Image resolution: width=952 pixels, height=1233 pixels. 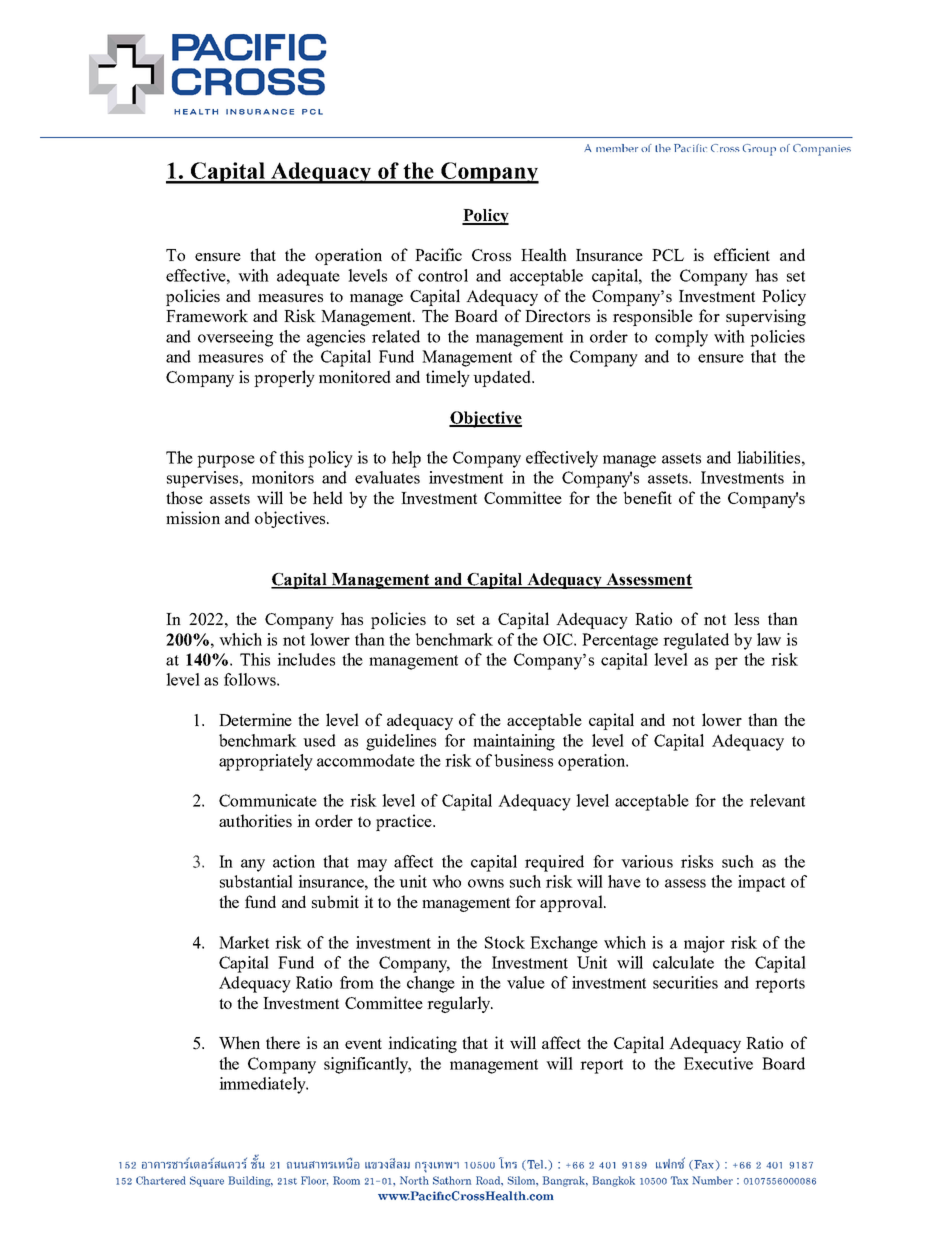 What do you see at coordinates (742, 254) in the page?
I see `efficient` at bounding box center [742, 254].
